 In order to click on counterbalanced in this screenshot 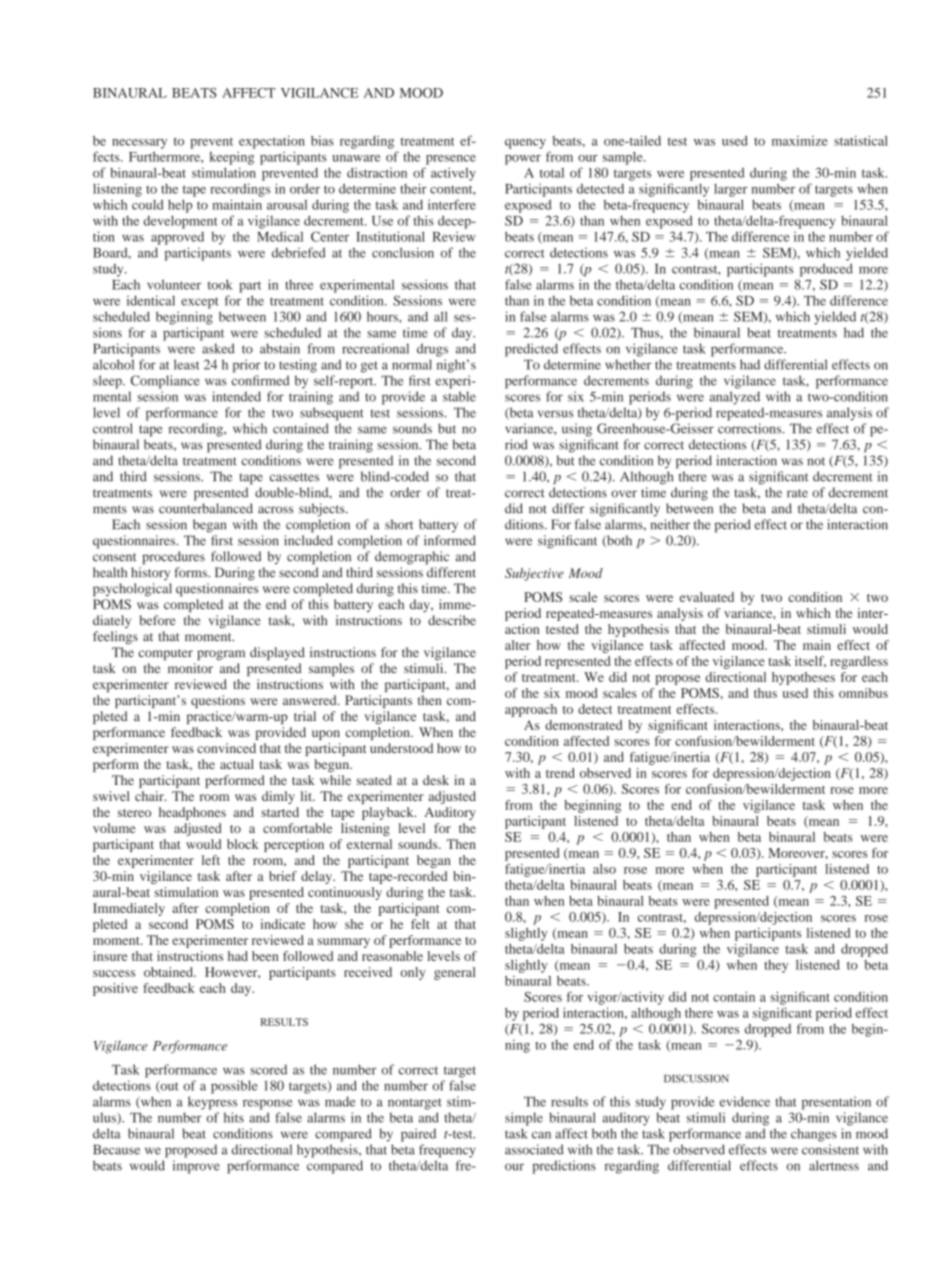, I will do `click(206, 508)`.
